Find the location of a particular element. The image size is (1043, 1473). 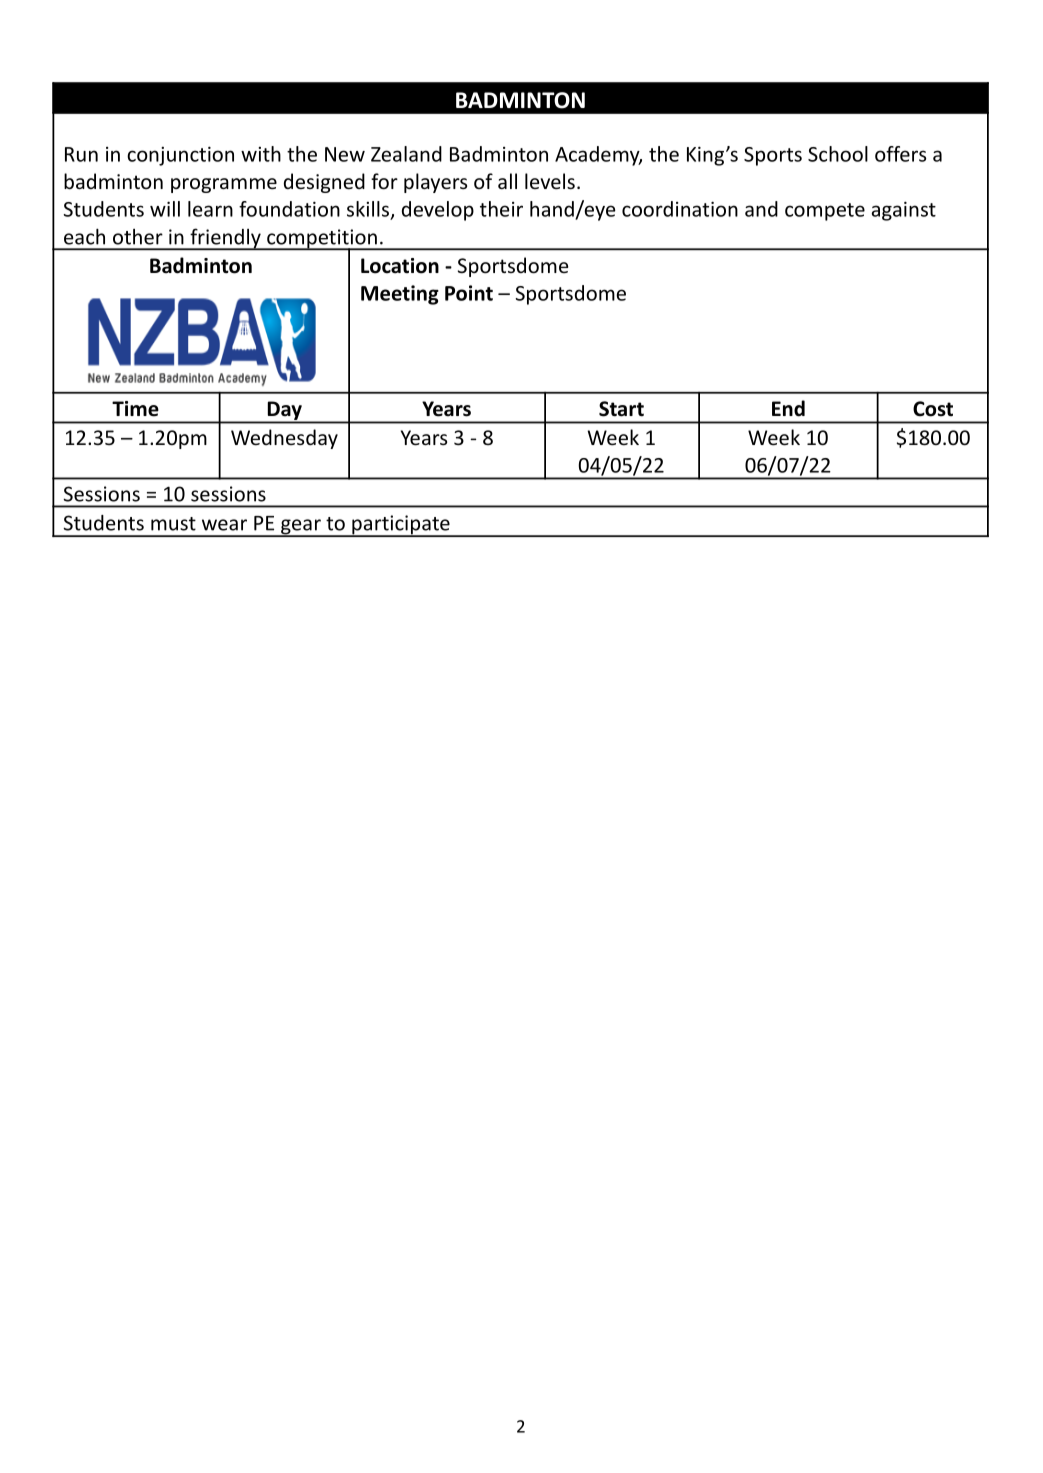

School is located at coordinates (838, 154).
